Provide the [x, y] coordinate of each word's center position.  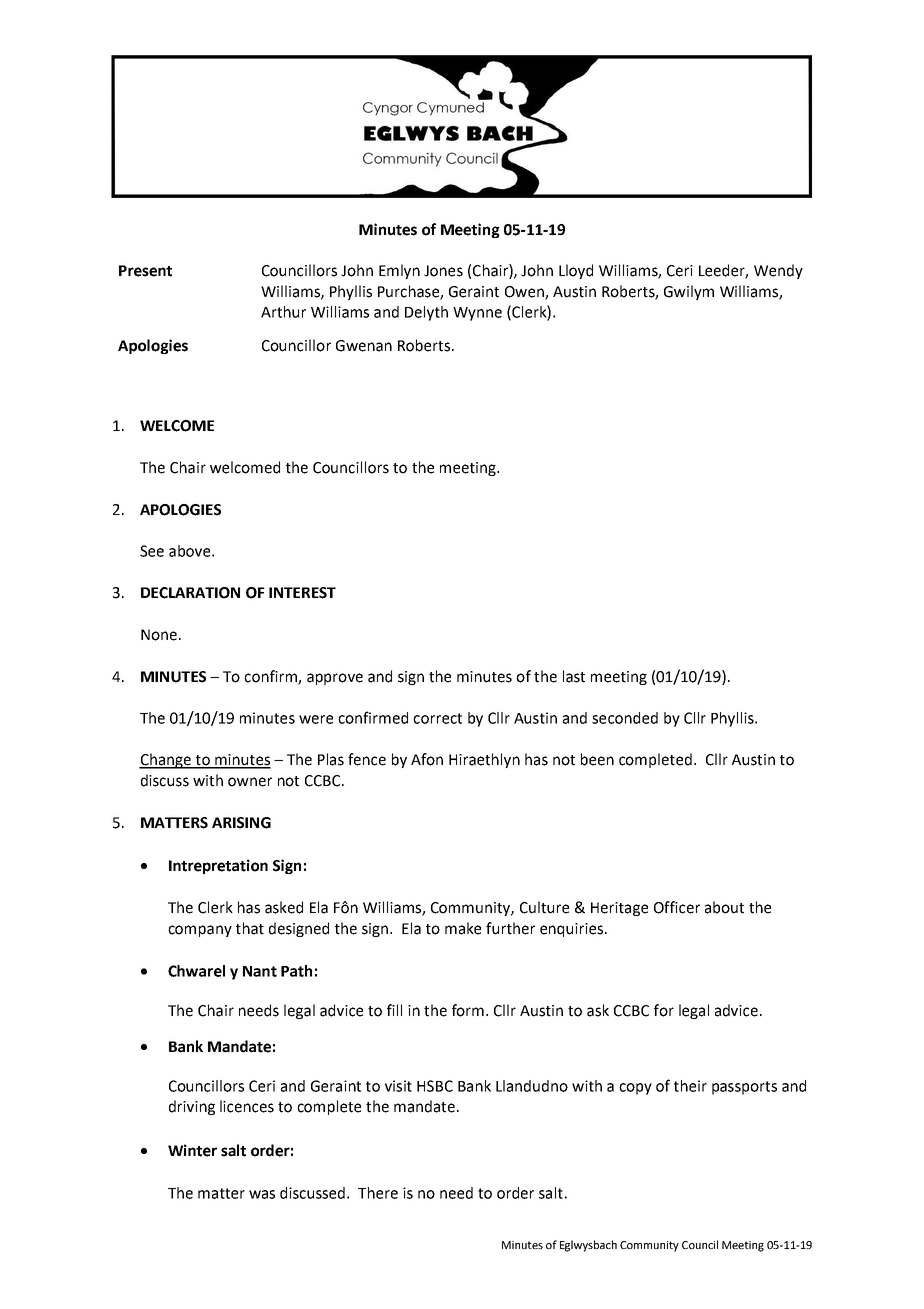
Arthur [283, 312]
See [152, 551]
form [468, 1010]
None [159, 635]
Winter [192, 1150]
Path [296, 971]
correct [437, 718]
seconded [625, 718]
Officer [677, 907]
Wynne [477, 314]
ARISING [241, 823]
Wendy [778, 271]
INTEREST [302, 593]
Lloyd [576, 271]
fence [367, 759]
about [724, 907]
